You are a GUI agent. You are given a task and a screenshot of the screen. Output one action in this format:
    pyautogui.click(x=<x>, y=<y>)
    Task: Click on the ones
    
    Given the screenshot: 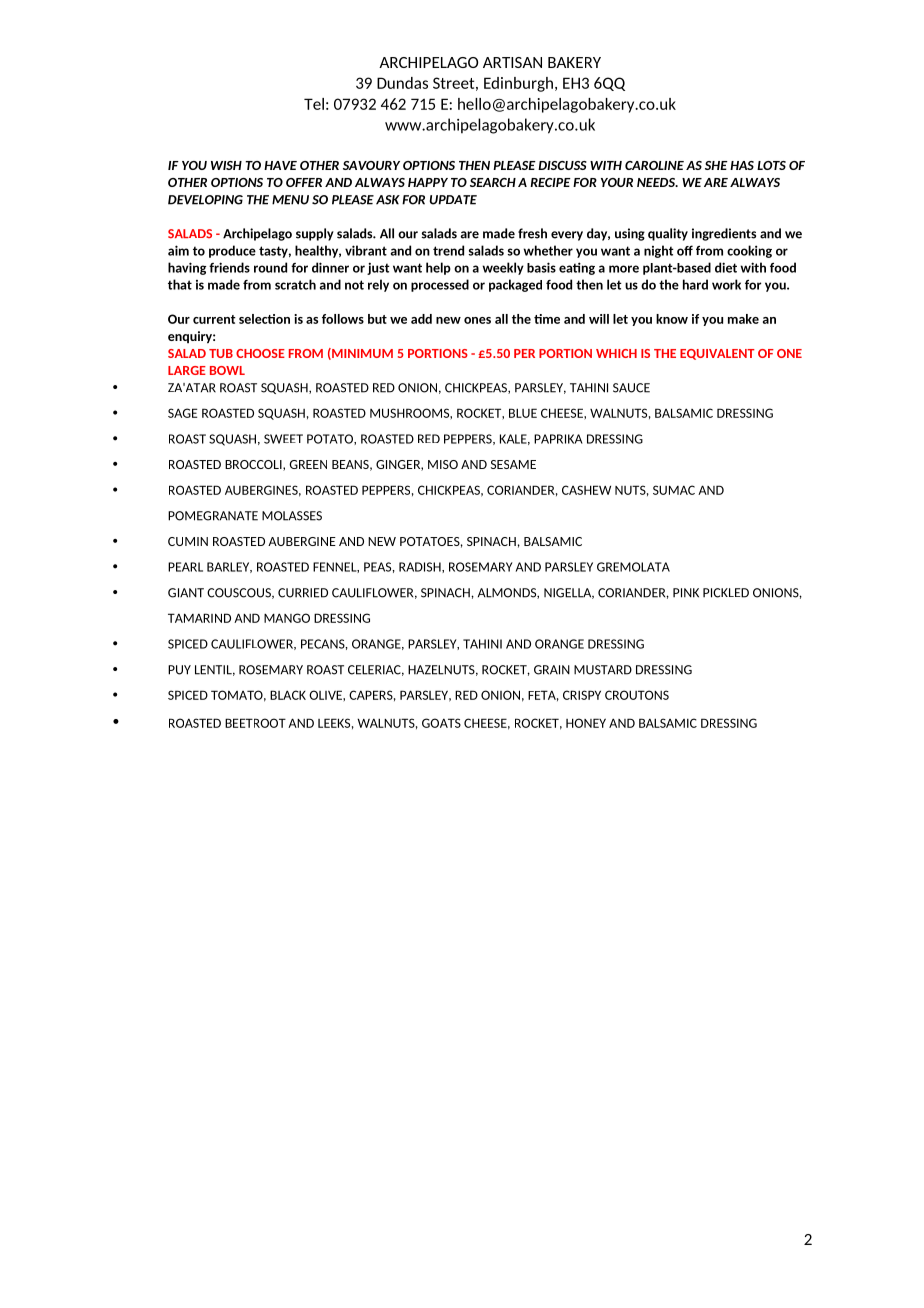 What is the action you would take?
    pyautogui.click(x=477, y=320)
